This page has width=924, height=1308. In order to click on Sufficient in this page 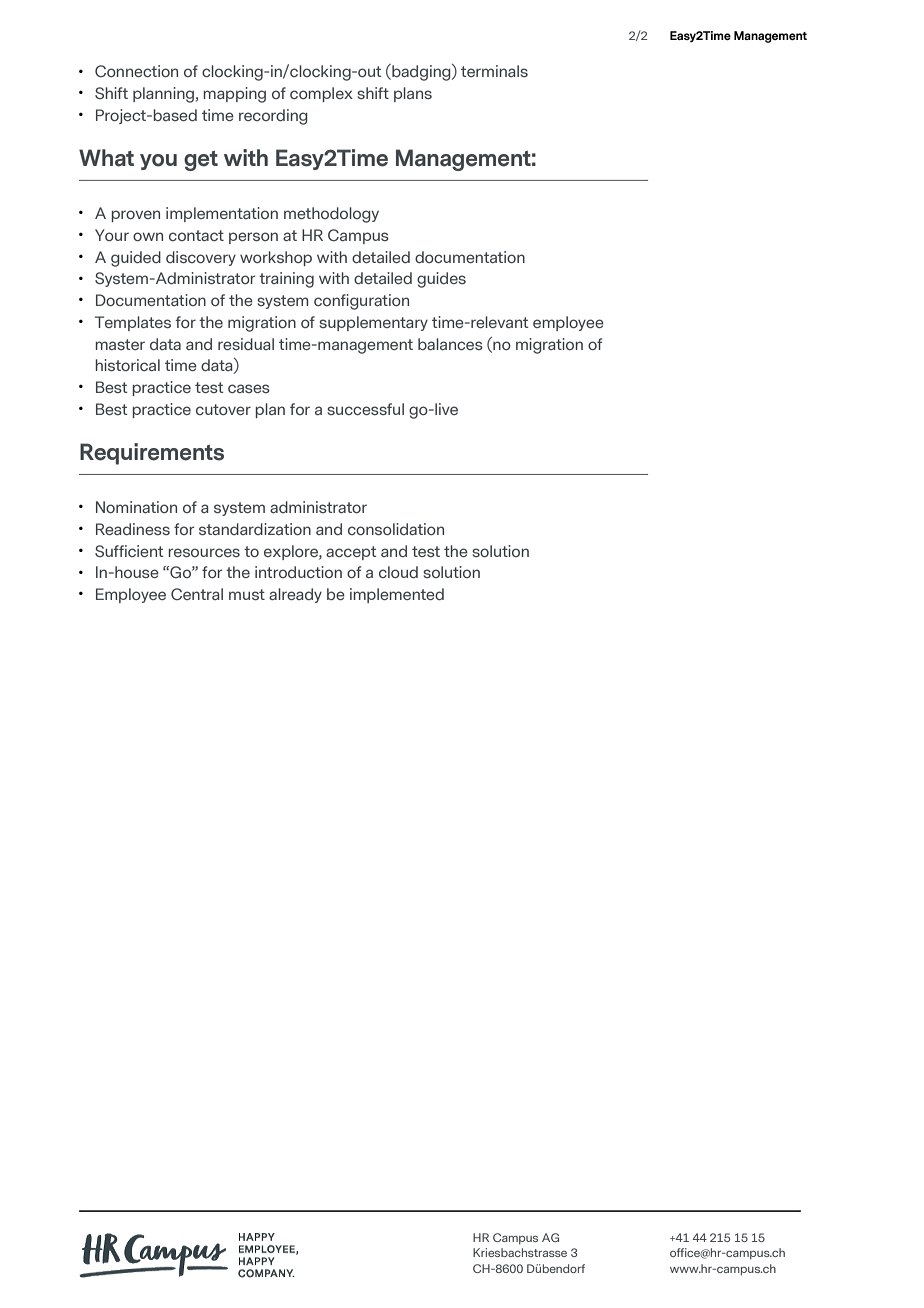, I will do `click(129, 551)`.
